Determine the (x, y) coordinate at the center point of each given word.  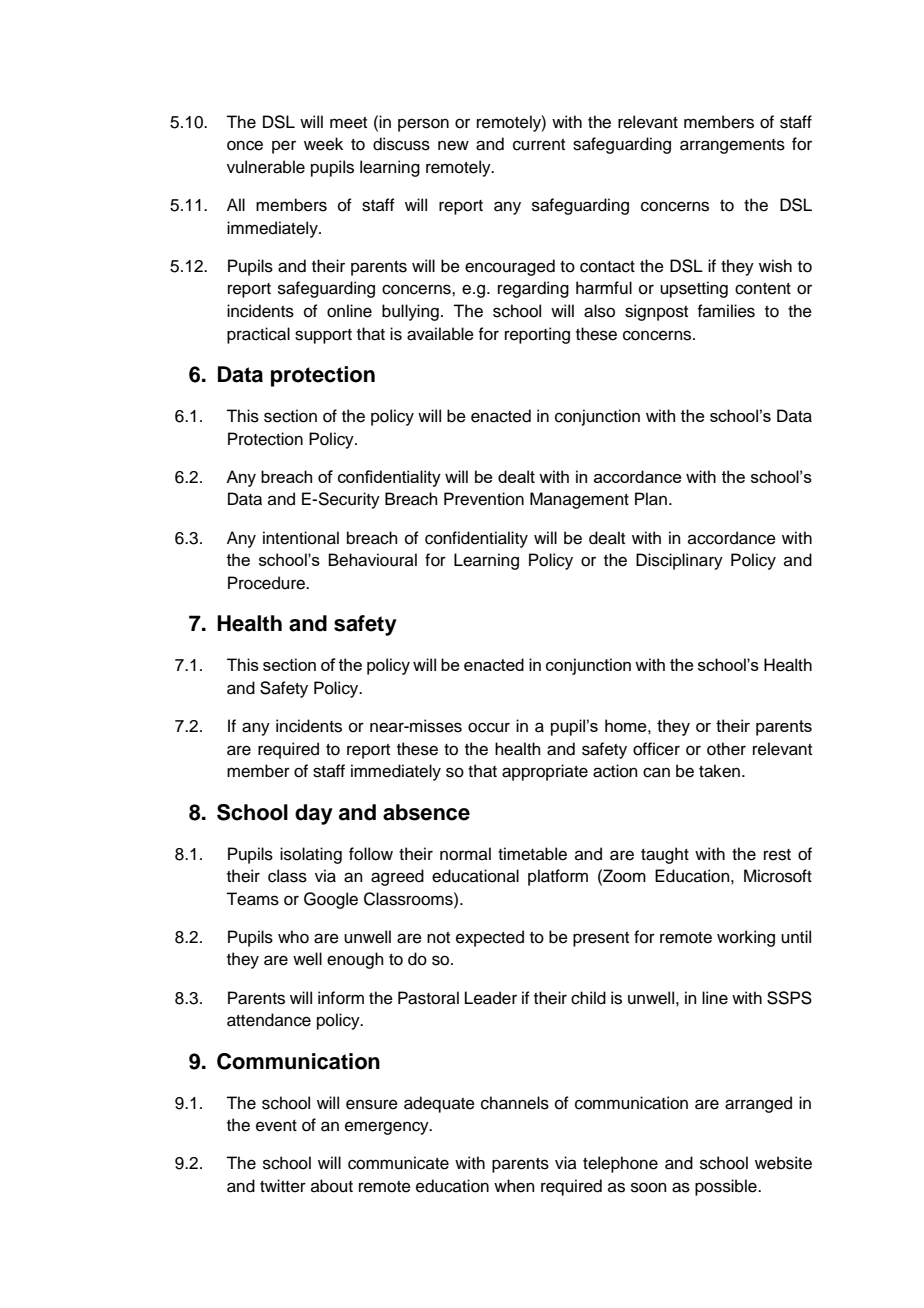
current (539, 145)
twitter (283, 1186)
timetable (532, 854)
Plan (651, 499)
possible (727, 1187)
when (514, 1186)
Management (579, 500)
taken (719, 771)
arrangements (732, 146)
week (323, 144)
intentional (301, 538)
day (314, 814)
